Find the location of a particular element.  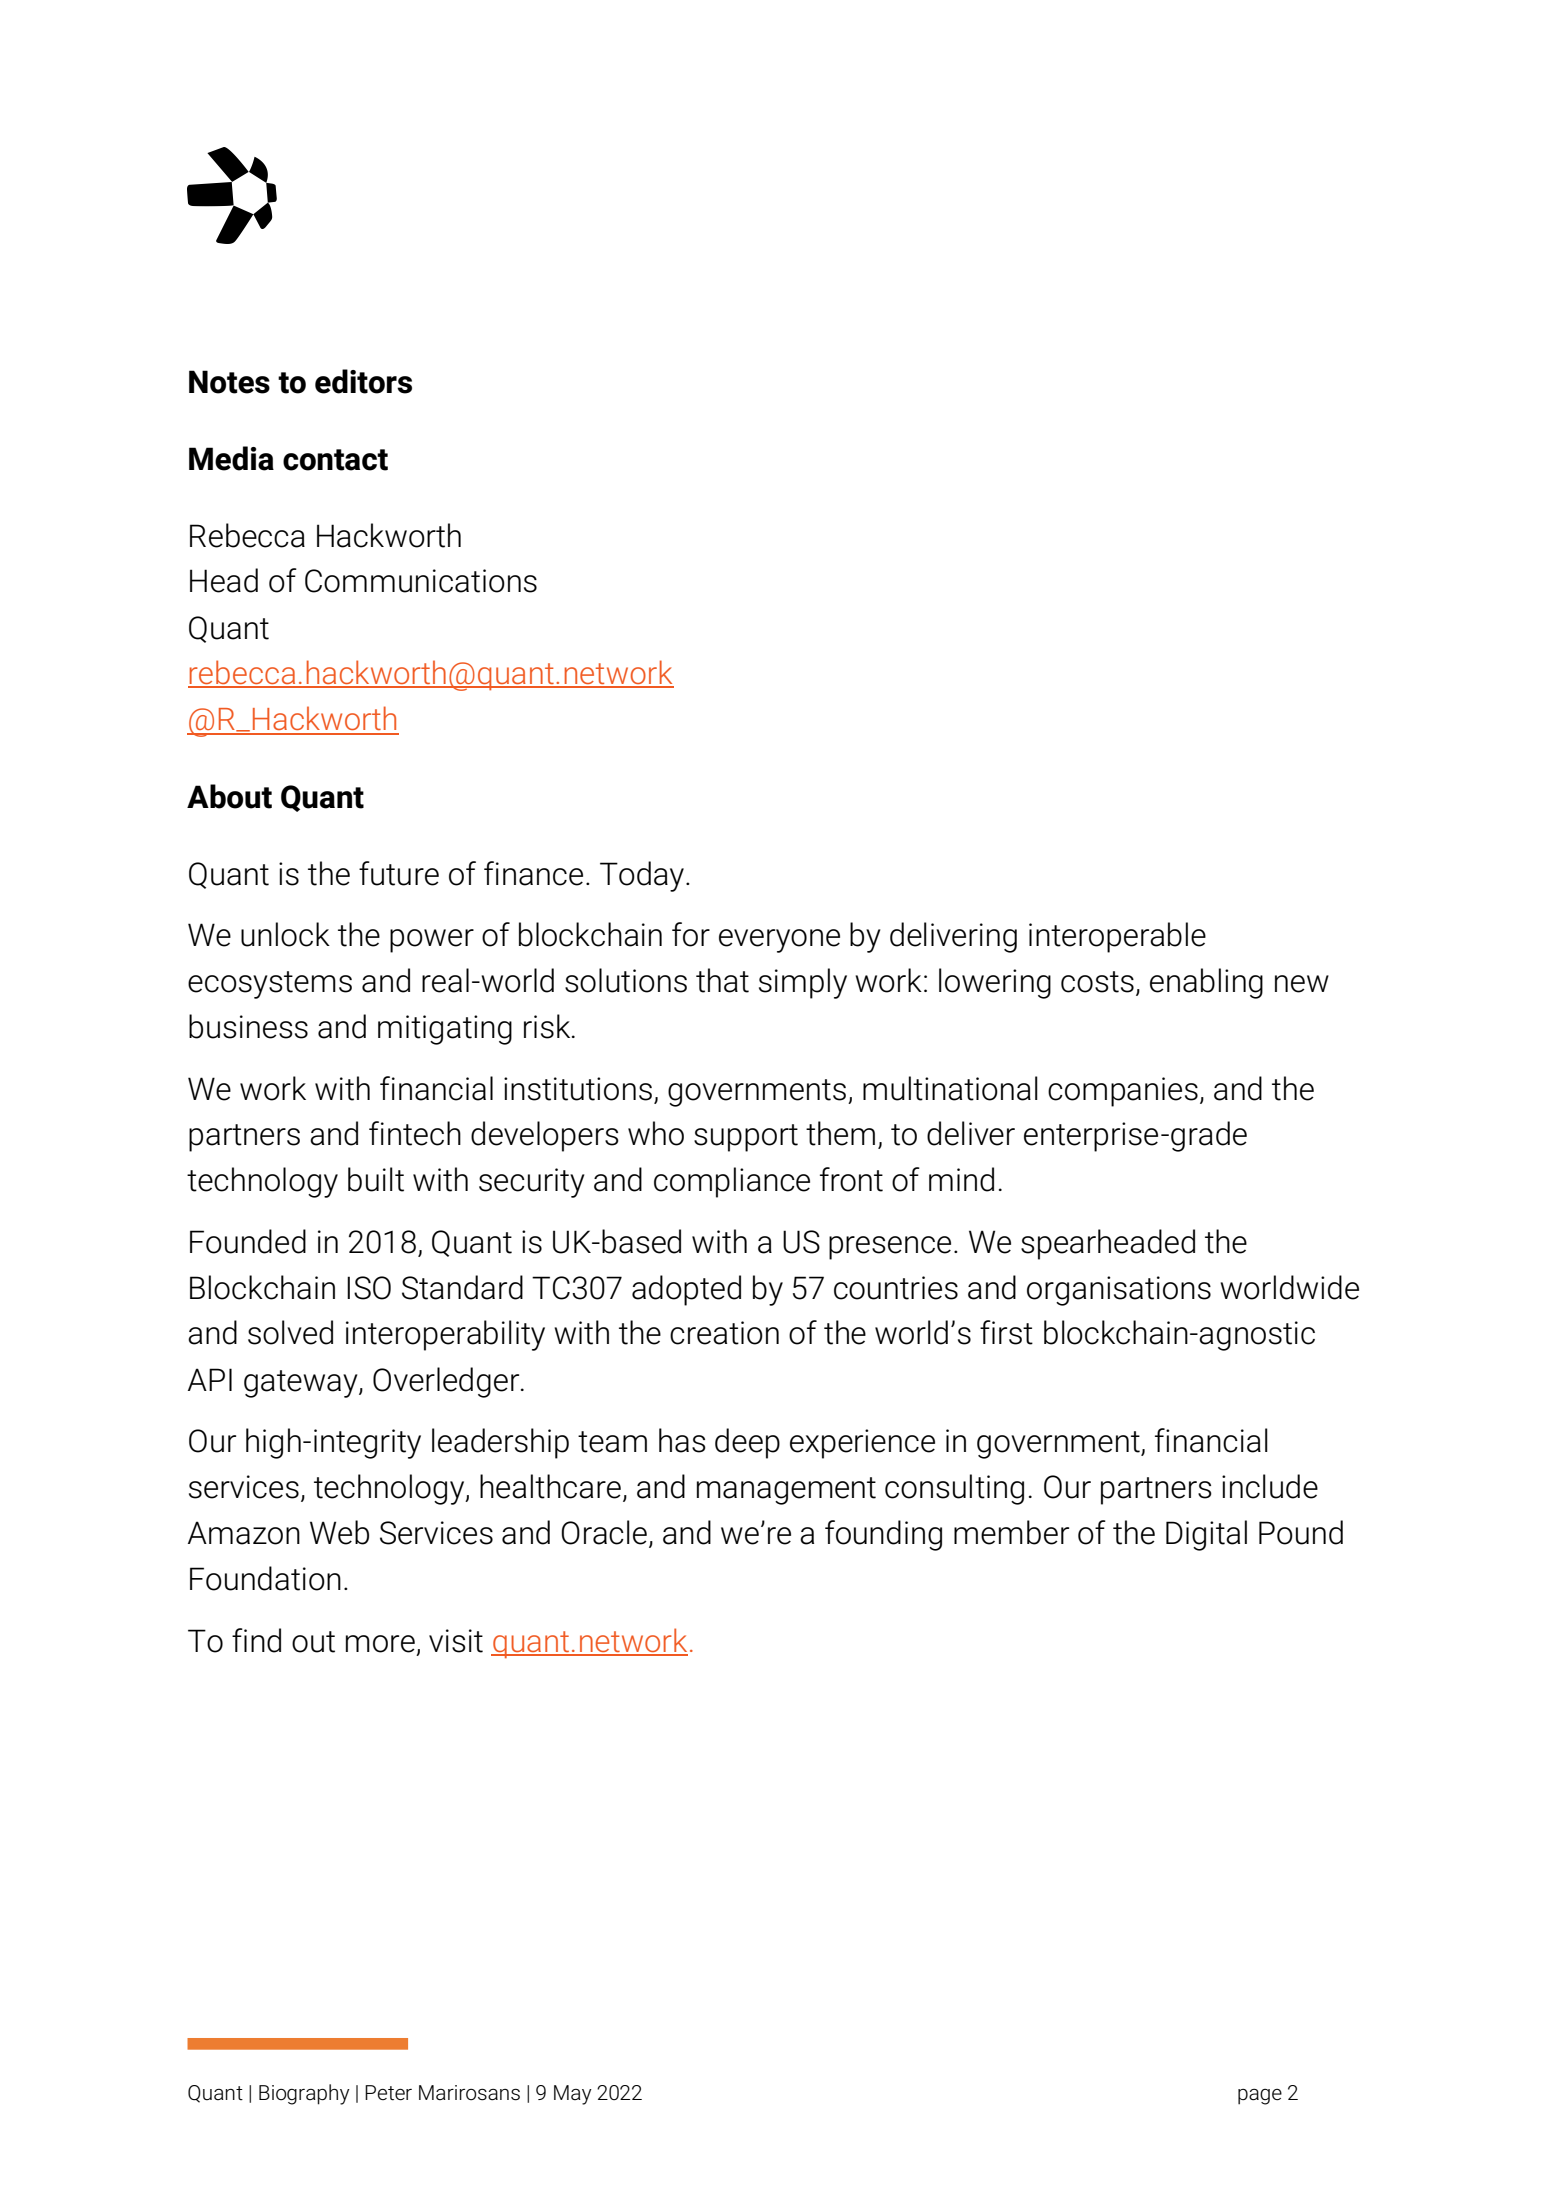

ISO is located at coordinates (369, 1288).
